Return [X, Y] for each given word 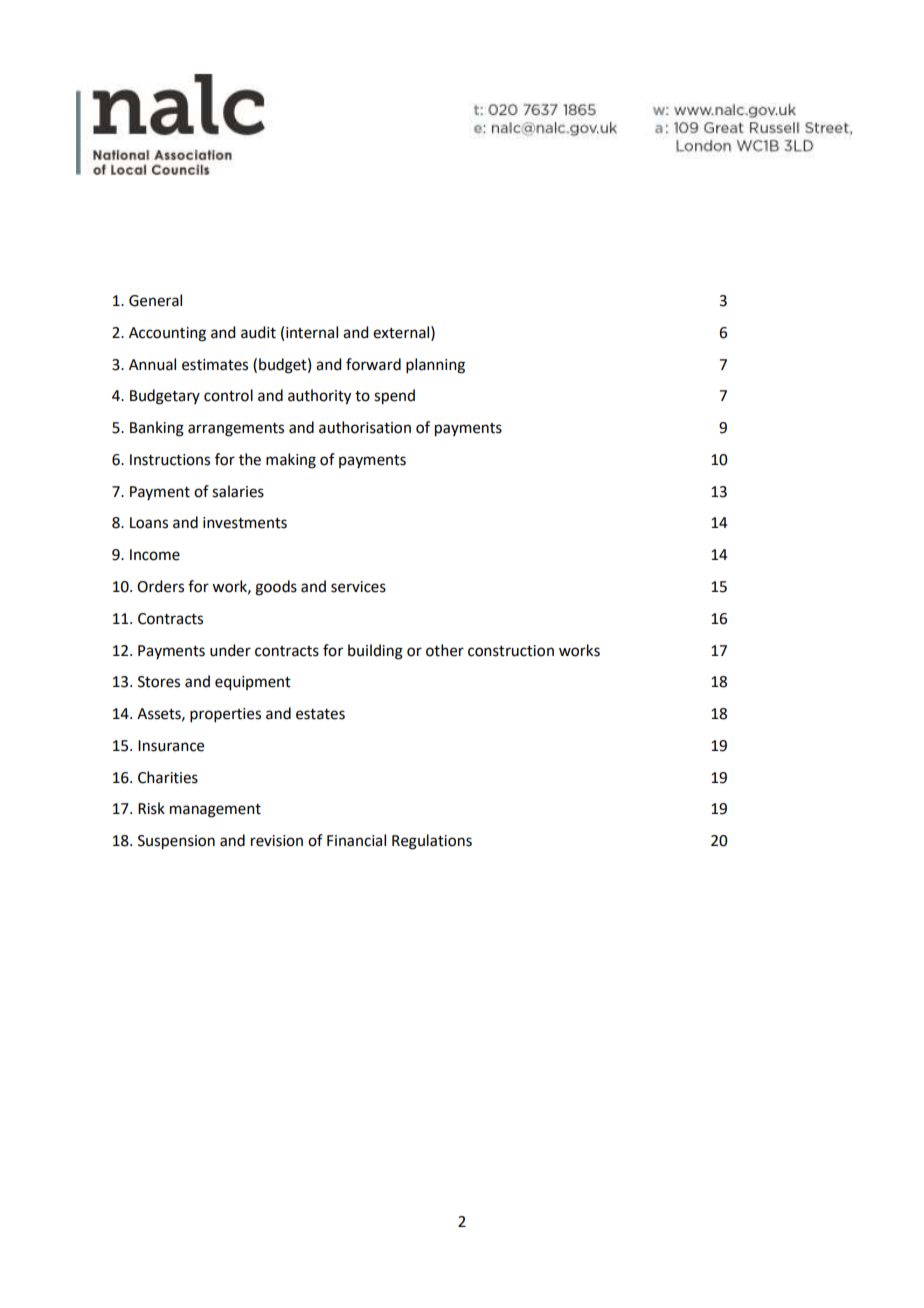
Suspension [176, 842]
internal [312, 332]
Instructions [170, 460]
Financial [356, 840]
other [445, 650]
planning [435, 366]
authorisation [365, 427]
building [375, 652]
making [291, 461]
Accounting [167, 334]
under [230, 650]
